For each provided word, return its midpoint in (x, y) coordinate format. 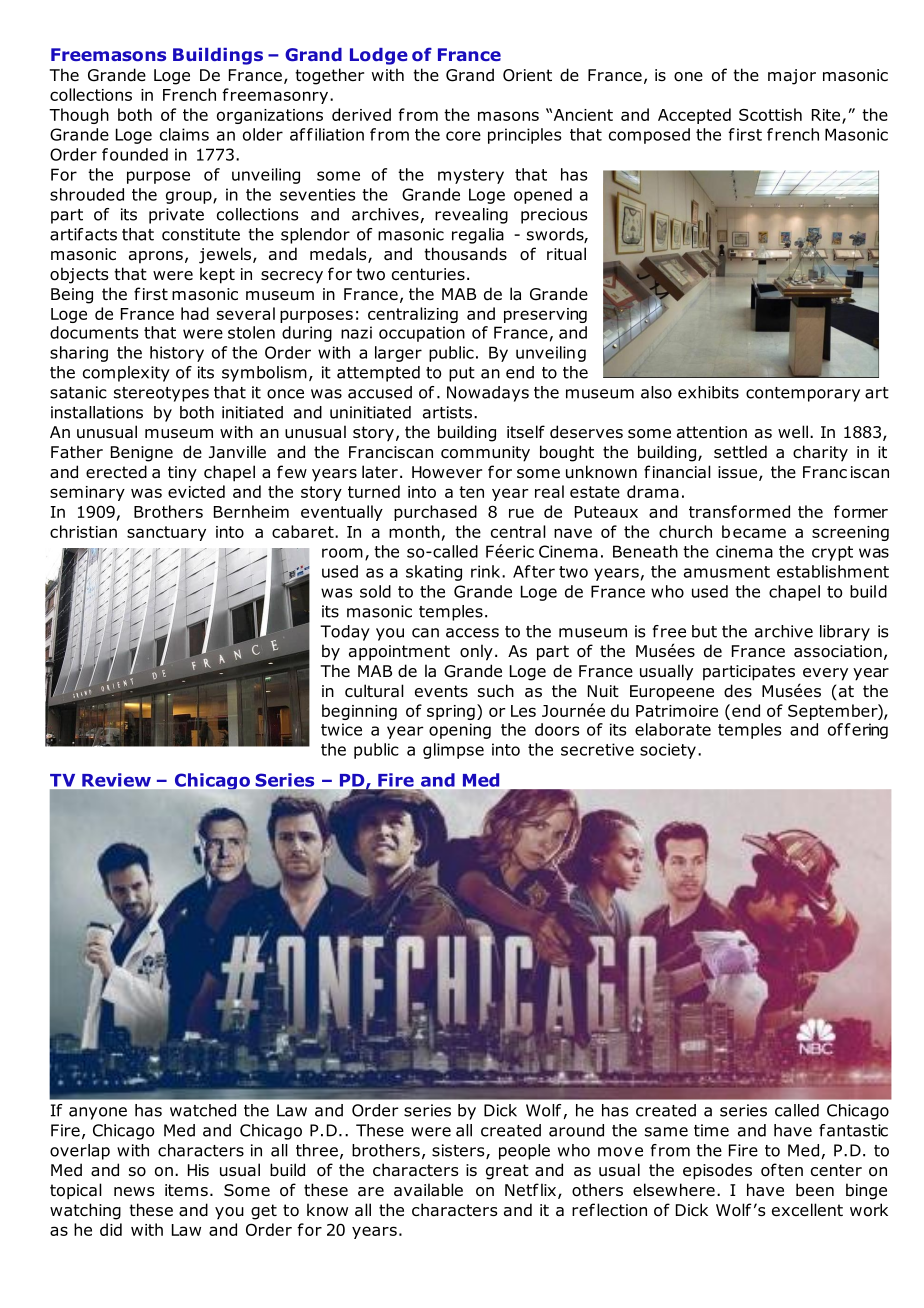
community (485, 454)
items (186, 1190)
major (792, 77)
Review (116, 780)
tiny (182, 474)
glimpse (453, 751)
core (463, 136)
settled (740, 452)
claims (184, 134)
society (668, 751)
